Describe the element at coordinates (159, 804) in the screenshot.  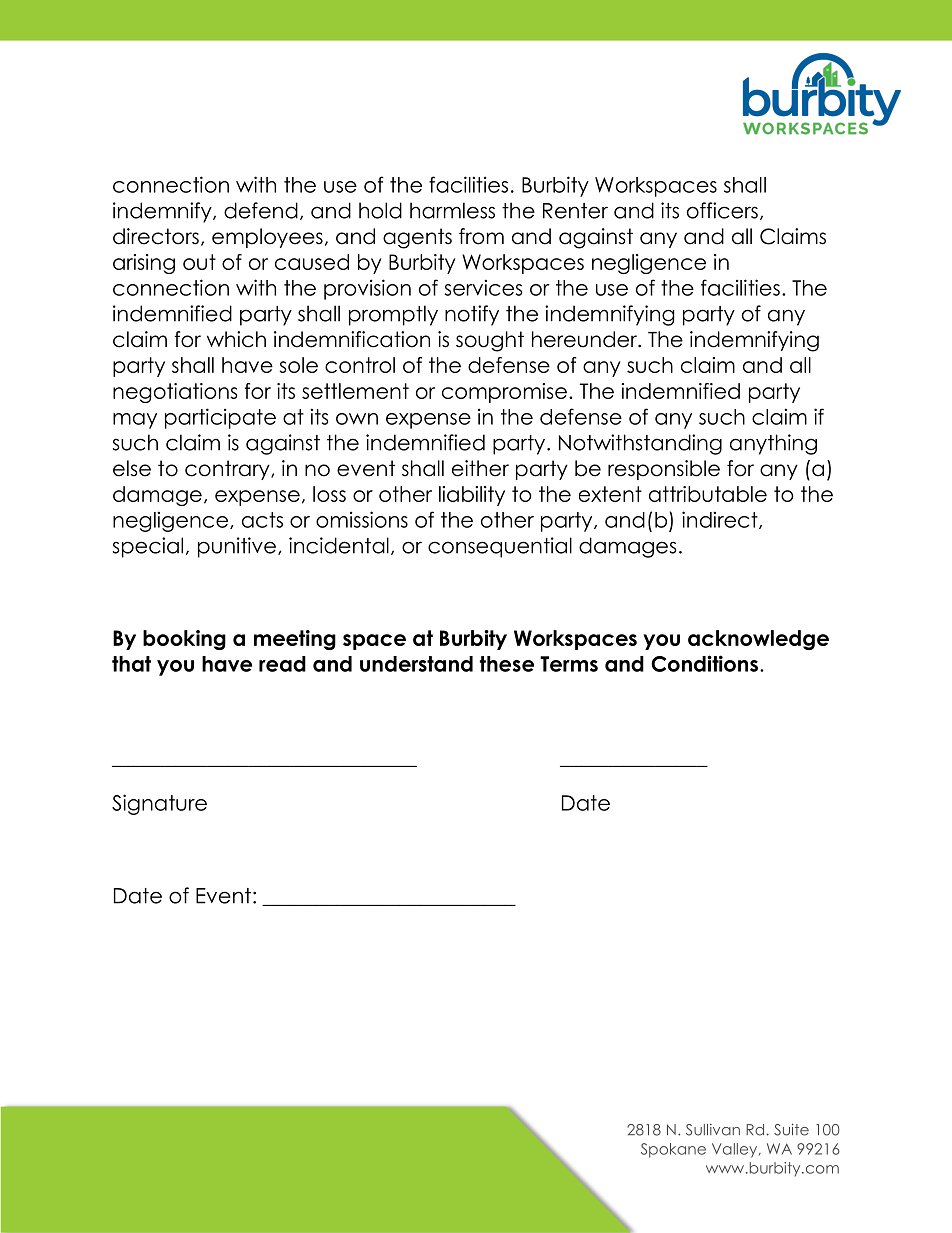
I see `Signature` at that location.
